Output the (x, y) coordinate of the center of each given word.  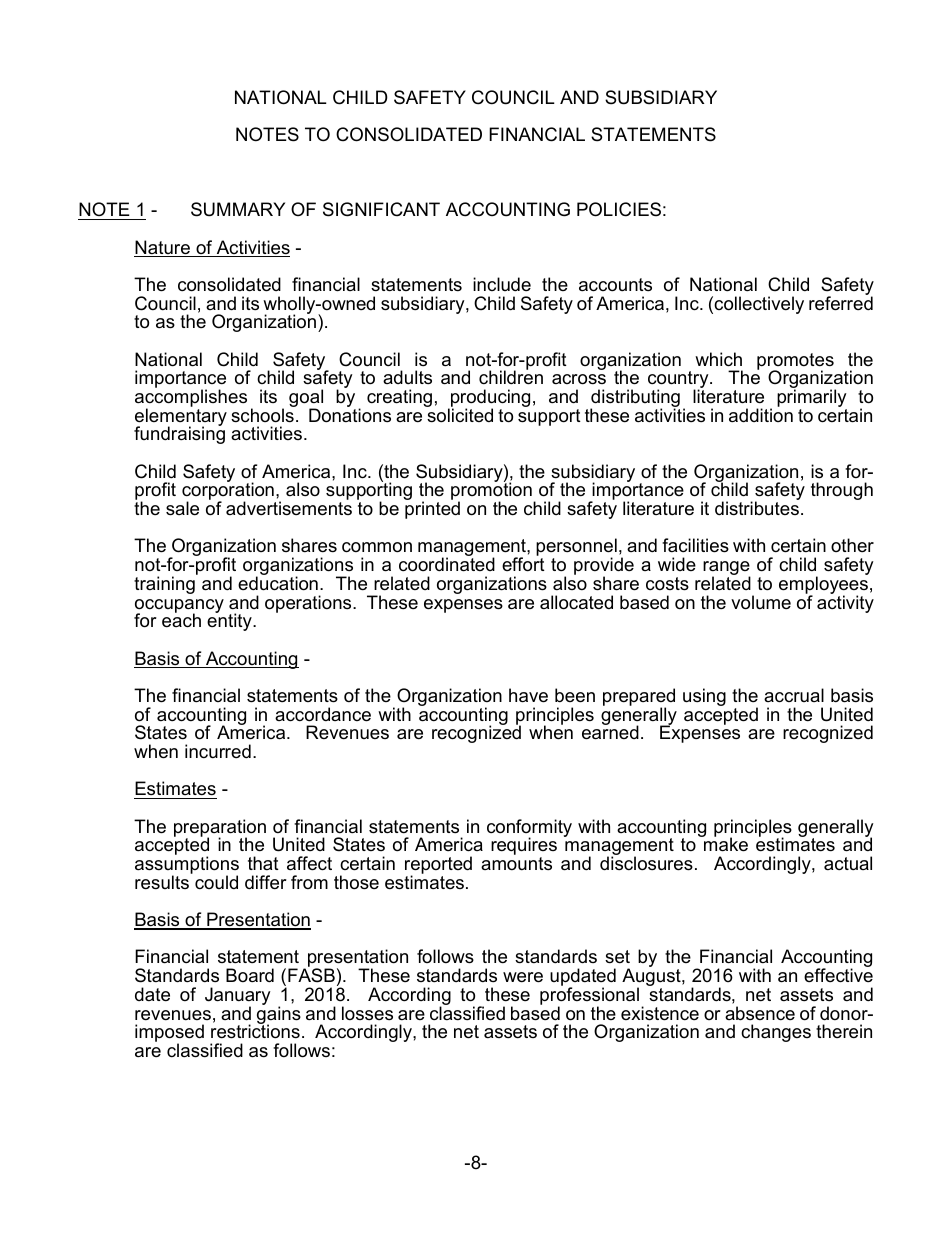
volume (761, 602)
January (238, 997)
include (502, 284)
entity (230, 621)
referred (841, 302)
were (523, 977)
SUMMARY (238, 209)
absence (760, 1013)
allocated (576, 602)
